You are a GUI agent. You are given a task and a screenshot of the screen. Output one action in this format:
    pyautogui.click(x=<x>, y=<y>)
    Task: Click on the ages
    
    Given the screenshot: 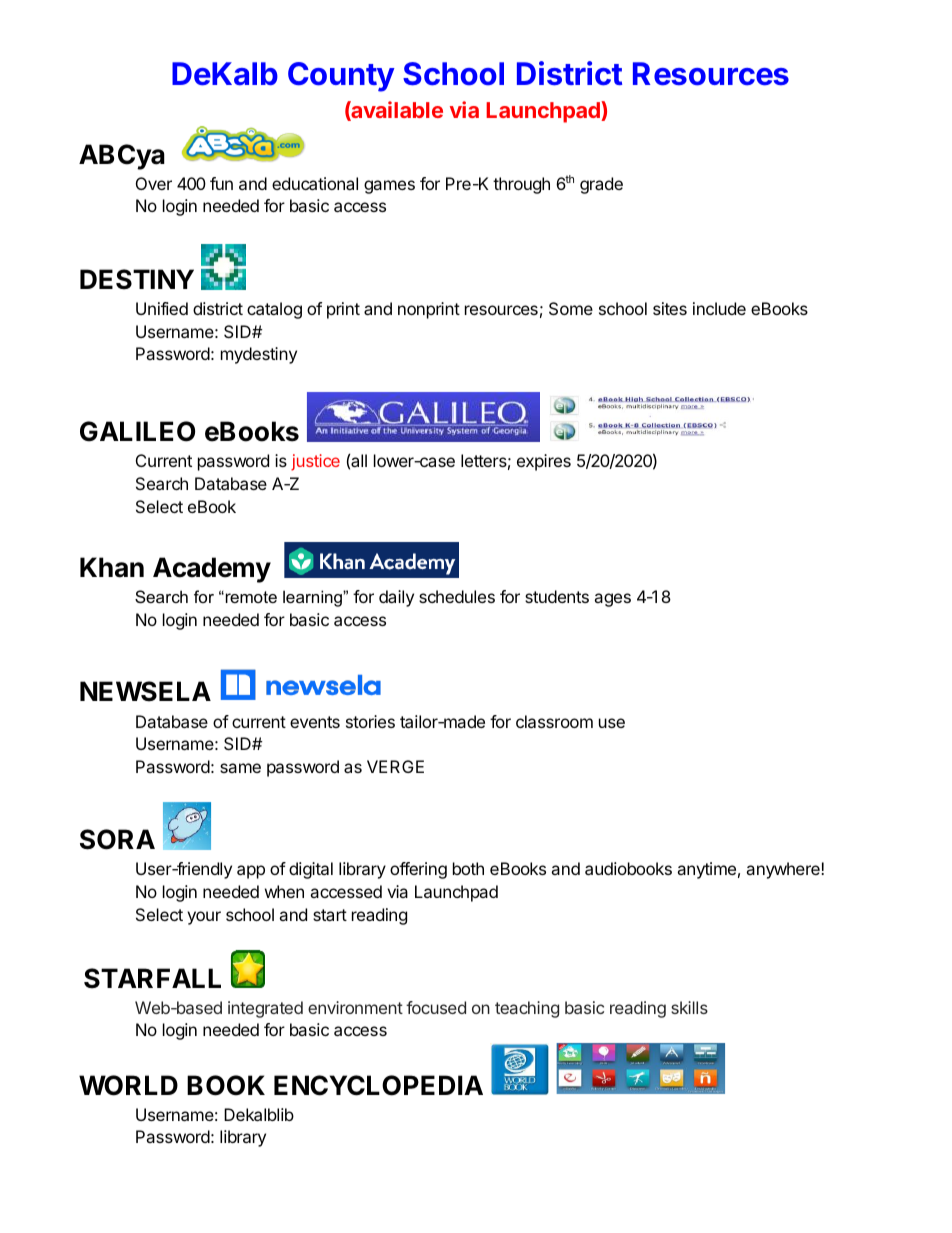 What is the action you would take?
    pyautogui.click(x=612, y=600)
